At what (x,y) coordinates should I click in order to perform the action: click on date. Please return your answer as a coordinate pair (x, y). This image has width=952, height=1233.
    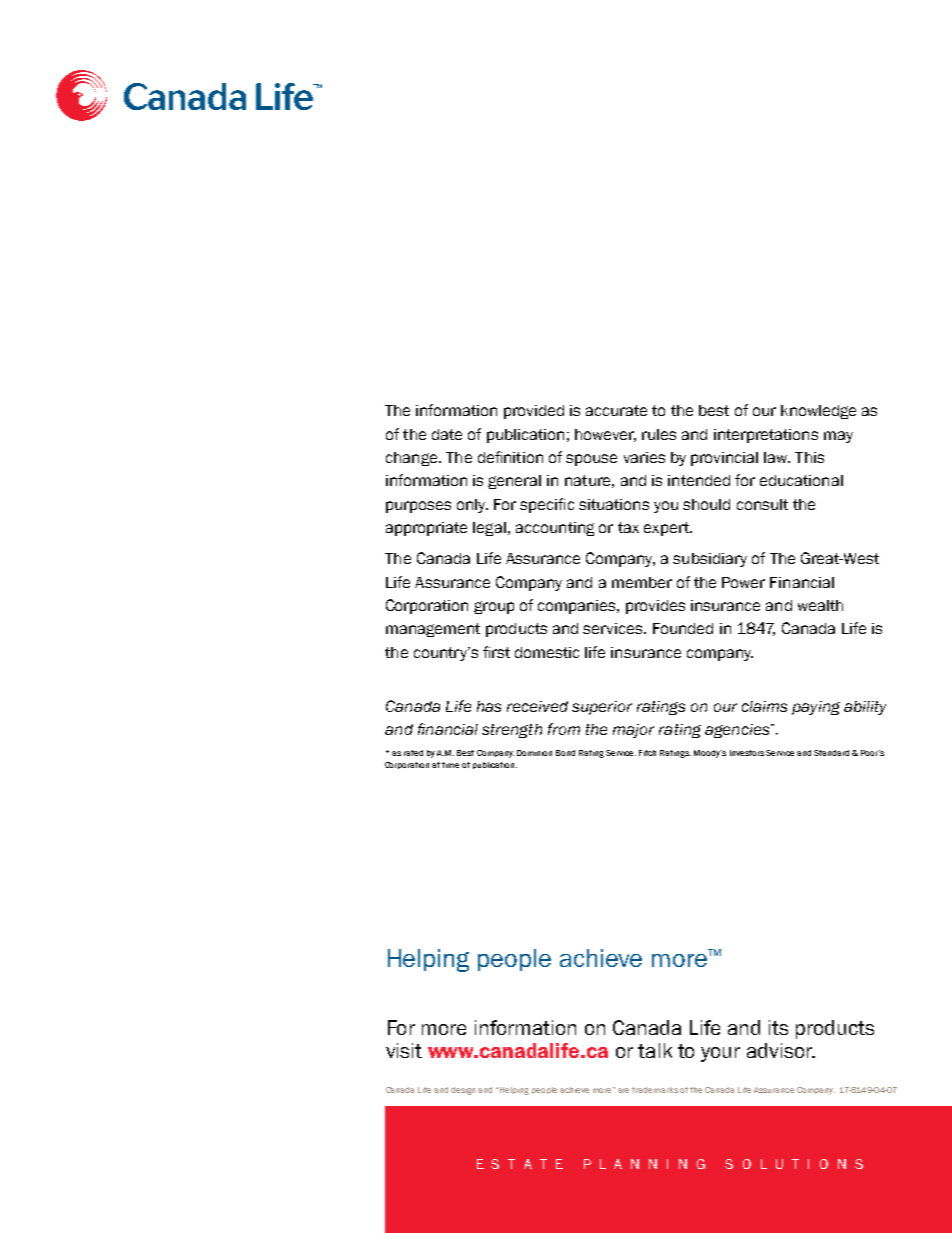
    Looking at the image, I should click on (447, 434).
